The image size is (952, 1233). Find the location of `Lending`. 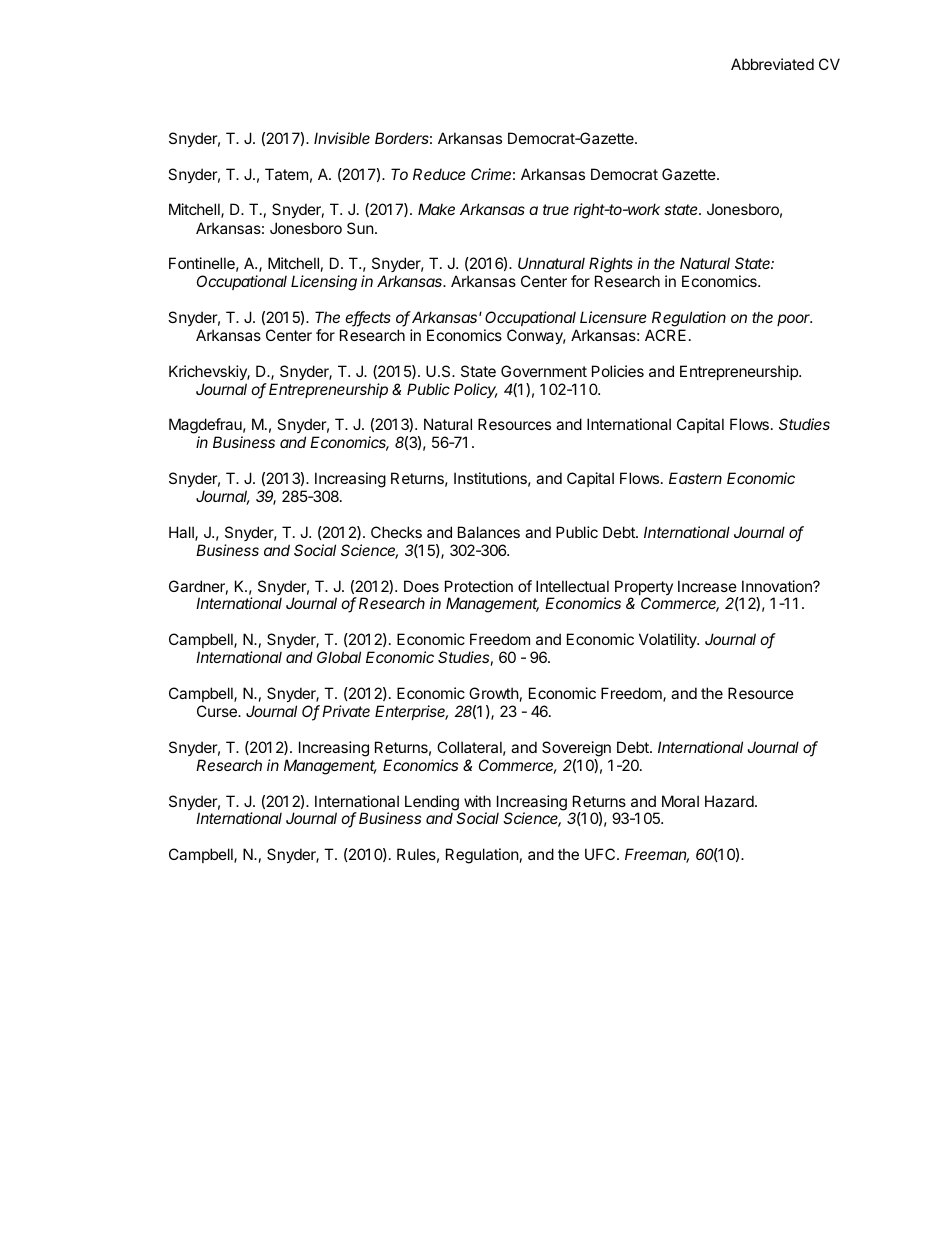

Lending is located at coordinates (432, 804).
